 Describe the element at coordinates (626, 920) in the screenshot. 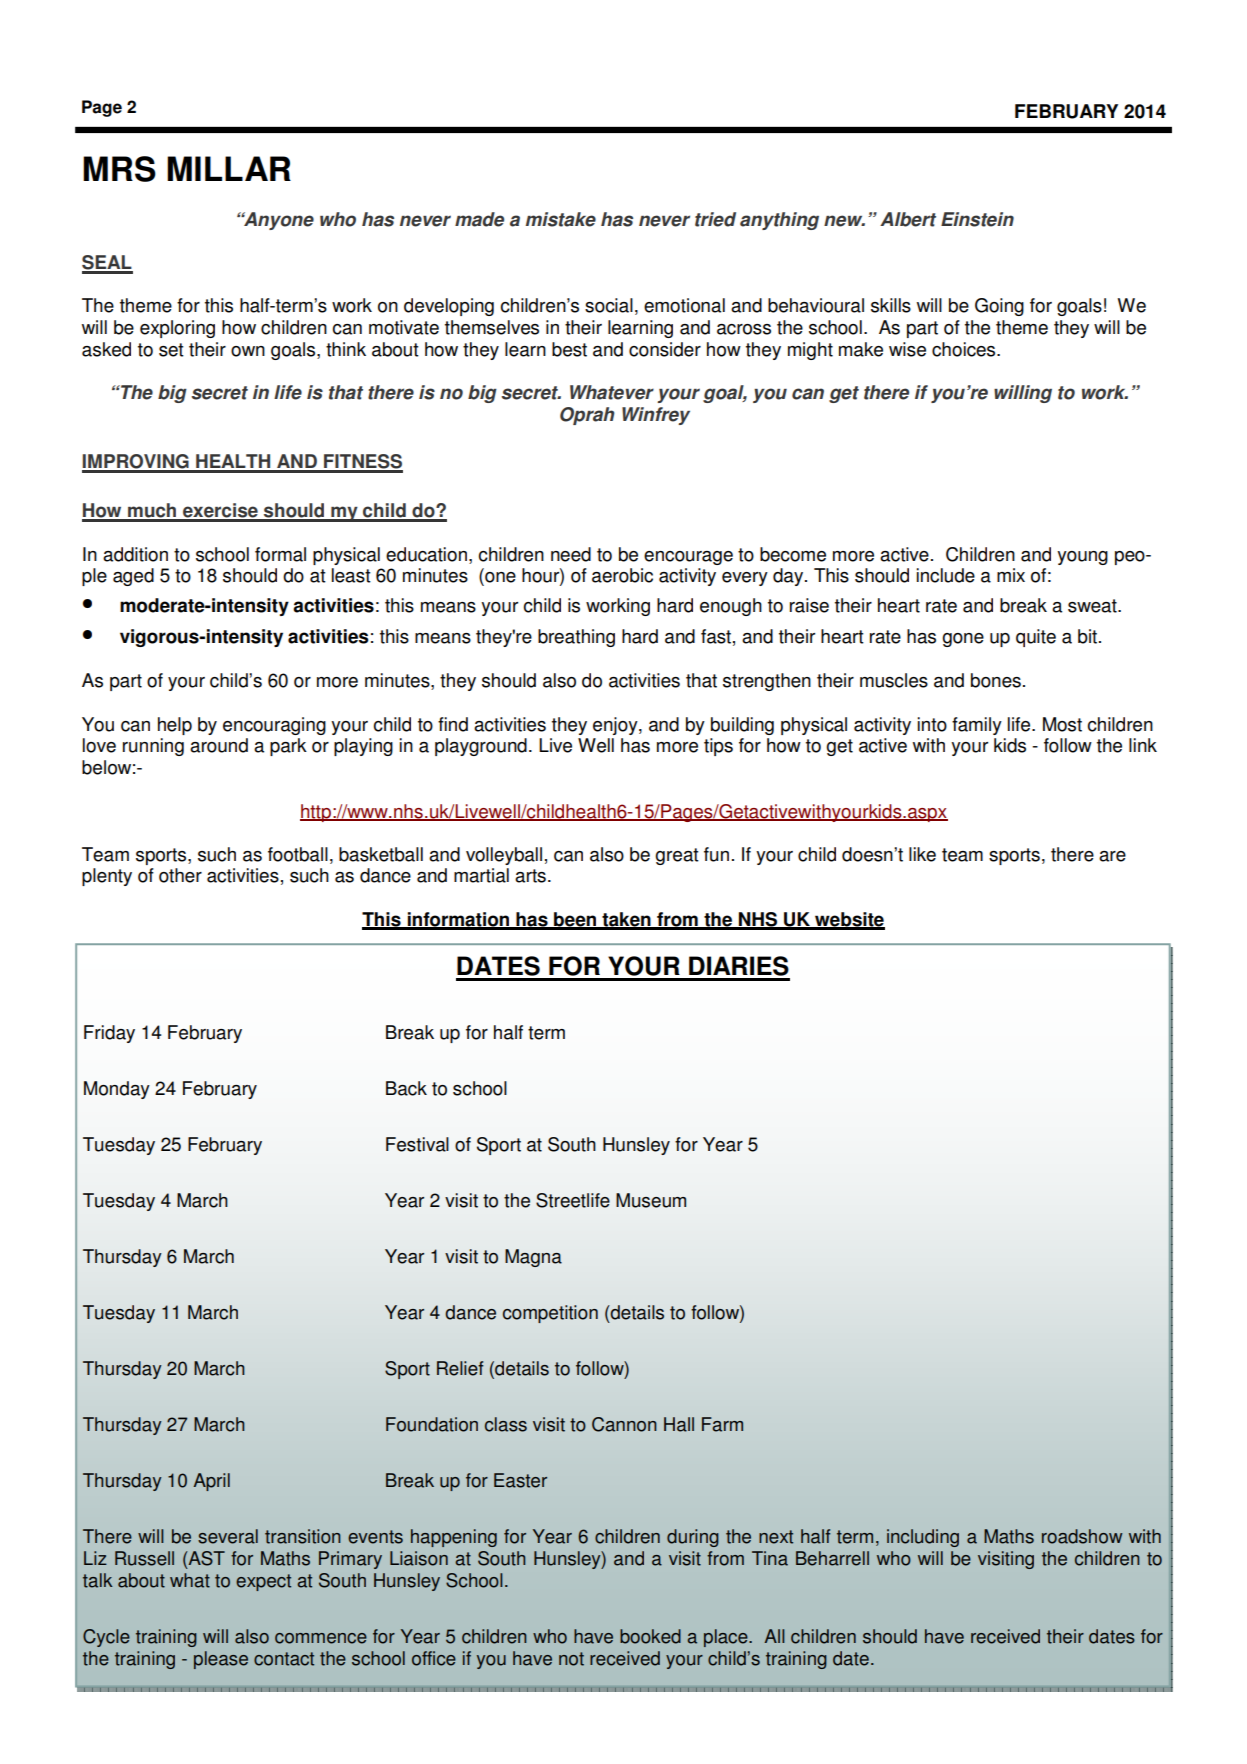

I see `taken` at that location.
